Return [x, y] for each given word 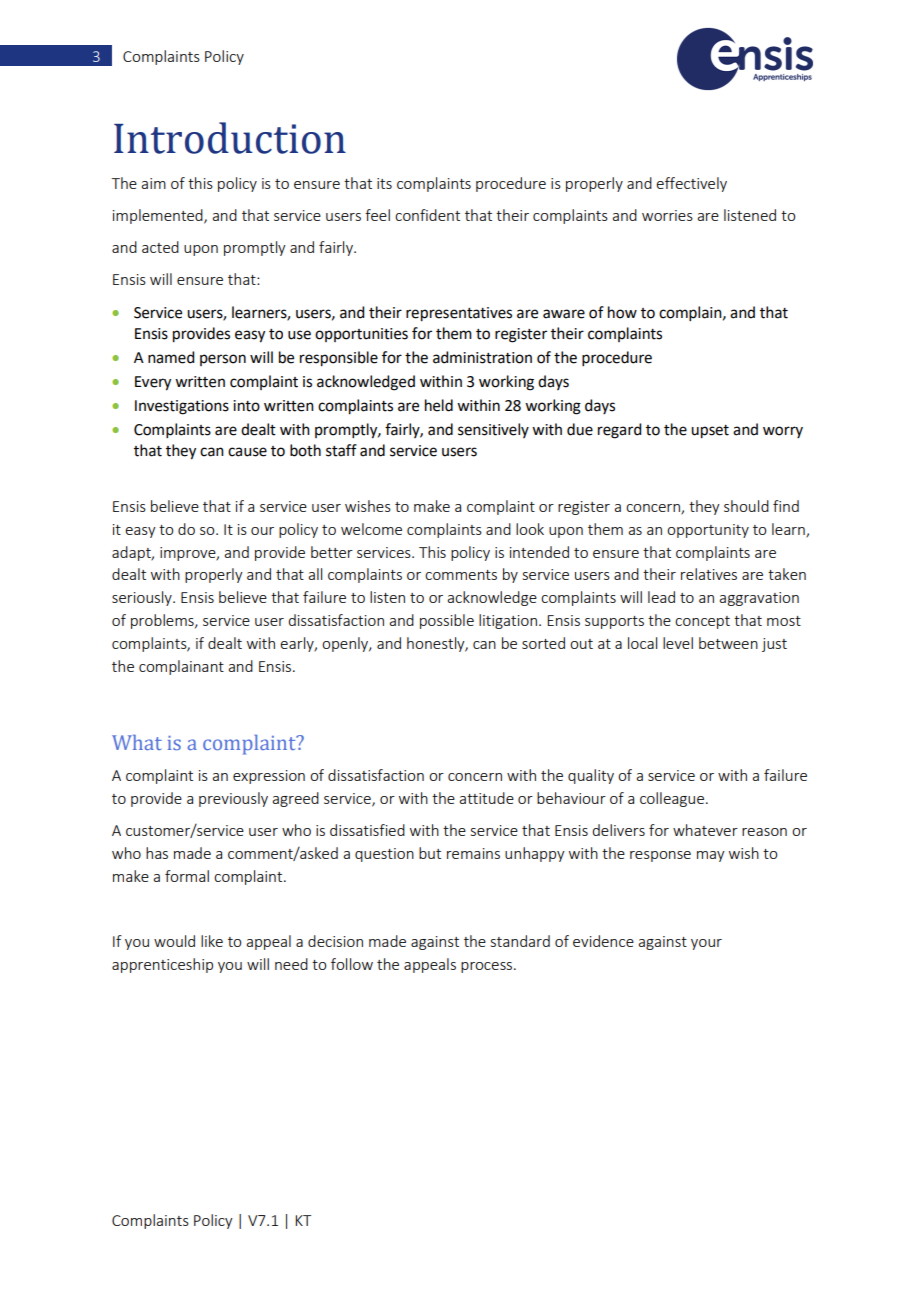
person [223, 360]
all [315, 574]
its [384, 183]
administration [482, 357]
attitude [486, 798]
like [212, 941]
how [622, 312]
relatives [709, 574]
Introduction [230, 138]
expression [269, 777]
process [488, 967]
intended [539, 552]
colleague [672, 799]
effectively [691, 184]
